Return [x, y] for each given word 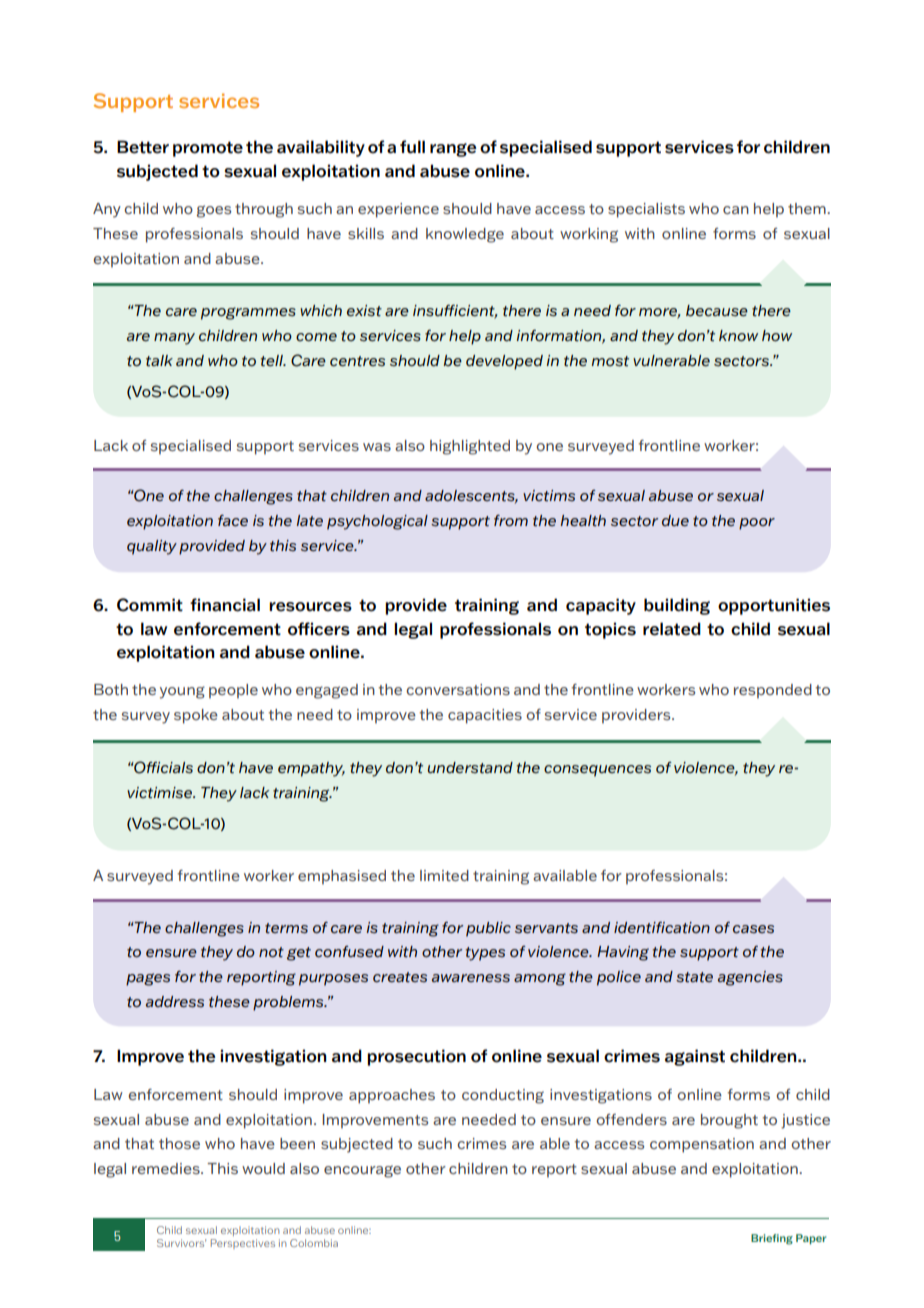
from [511, 520]
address [175, 1002]
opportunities [774, 606]
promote [208, 149]
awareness [471, 978]
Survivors [181, 1243]
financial [225, 605]
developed [504, 362]
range [453, 150]
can [736, 210]
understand [470, 768]
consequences [597, 771]
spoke [196, 716]
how [777, 335]
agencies [750, 978]
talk [159, 361]
